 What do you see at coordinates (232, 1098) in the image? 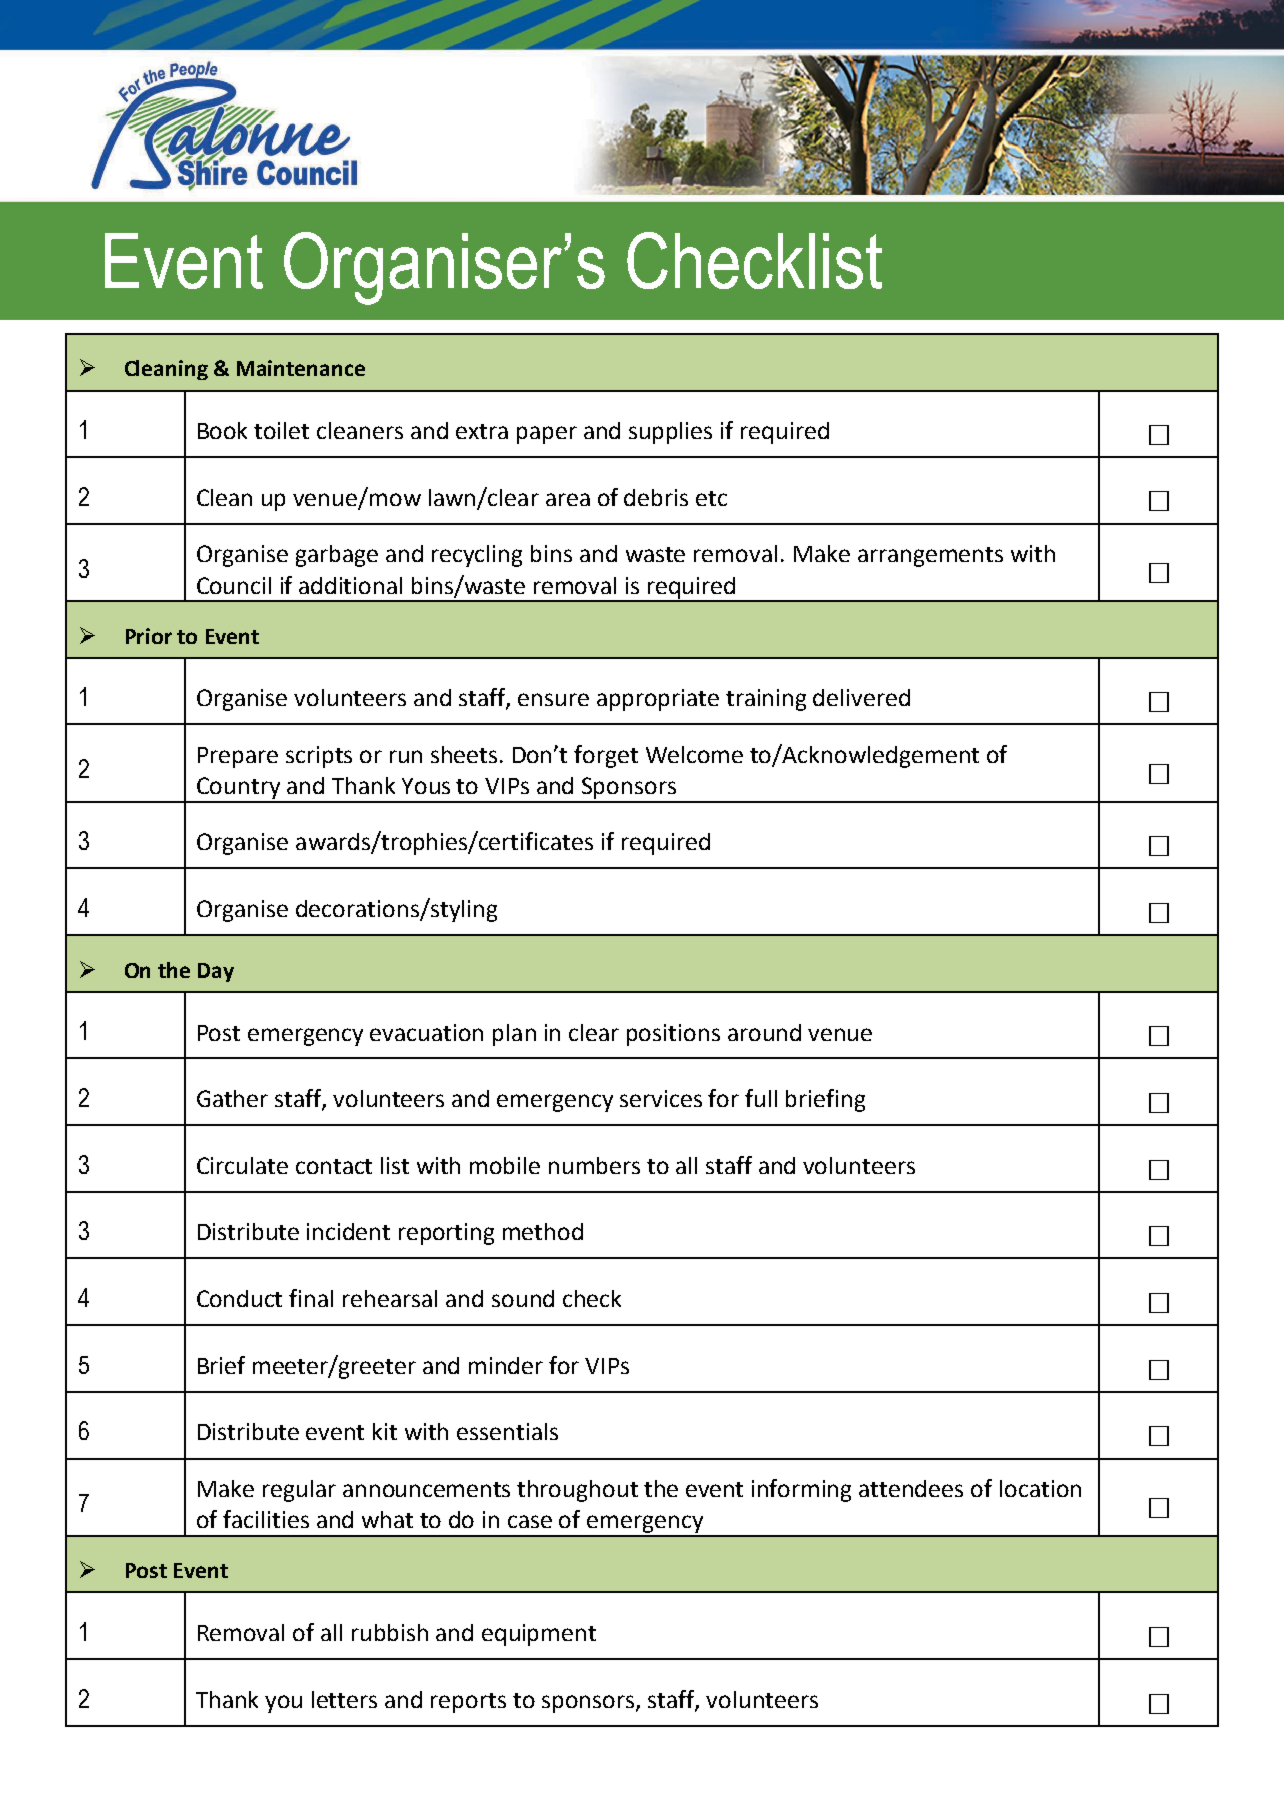
I see `Gather` at bounding box center [232, 1098].
